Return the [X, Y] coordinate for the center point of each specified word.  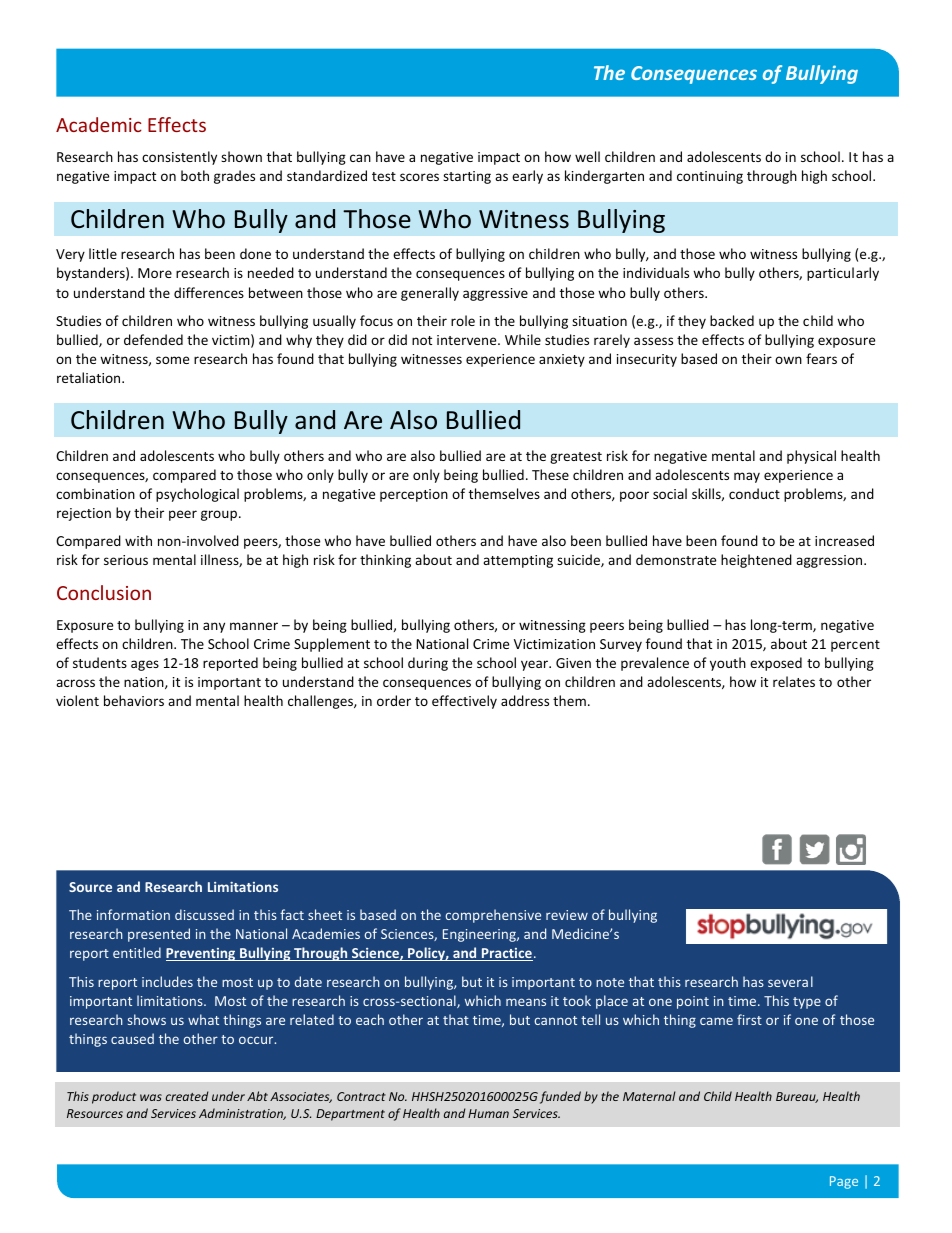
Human [488, 1113]
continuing [710, 177]
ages [145, 665]
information [133, 914]
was [151, 1097]
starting [467, 177]
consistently [179, 158]
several [790, 981]
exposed [776, 664]
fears [821, 358]
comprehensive [493, 916]
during [428, 664]
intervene [468, 340]
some [172, 360]
